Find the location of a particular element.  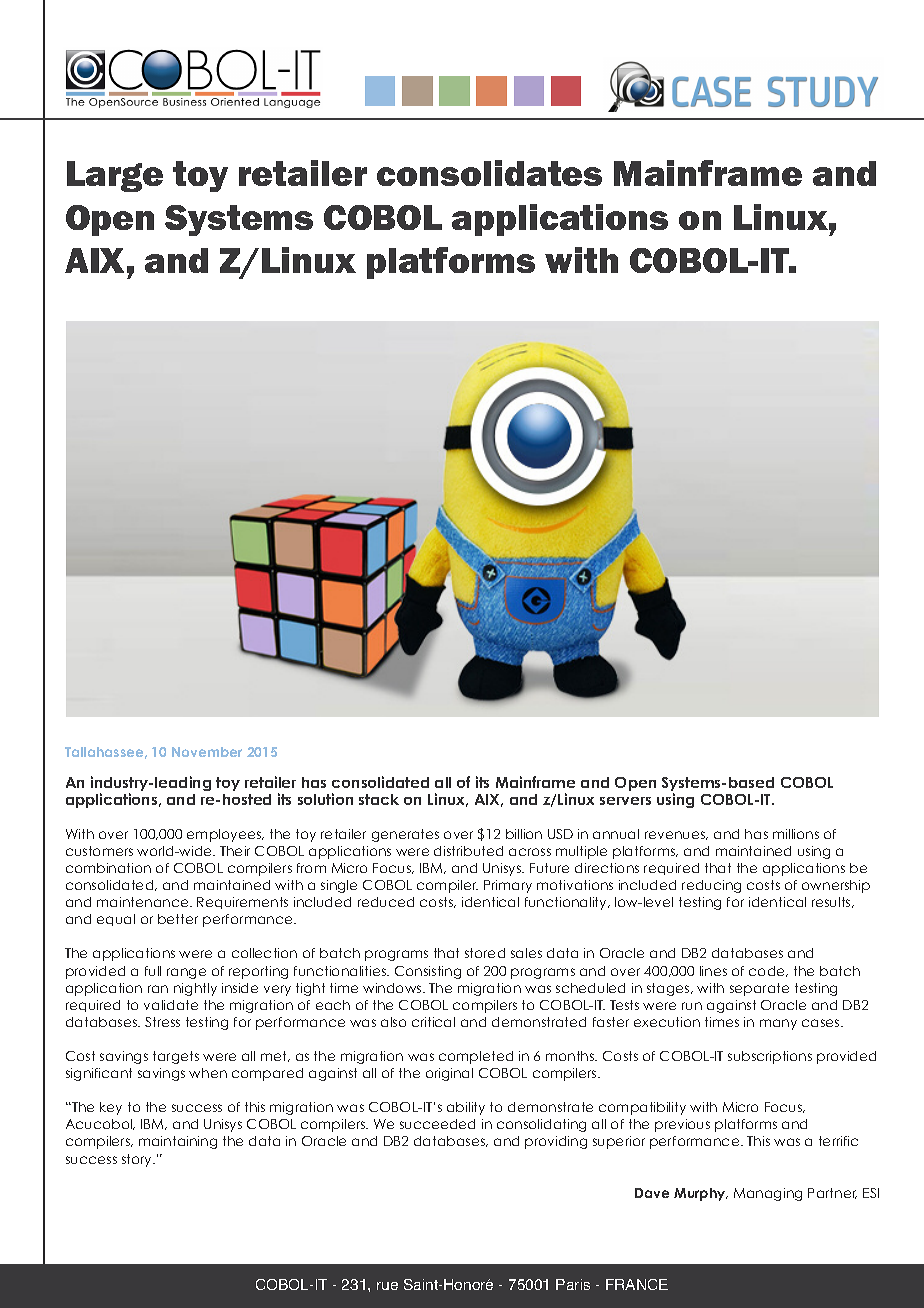

subscriptions is located at coordinates (770, 1057).
